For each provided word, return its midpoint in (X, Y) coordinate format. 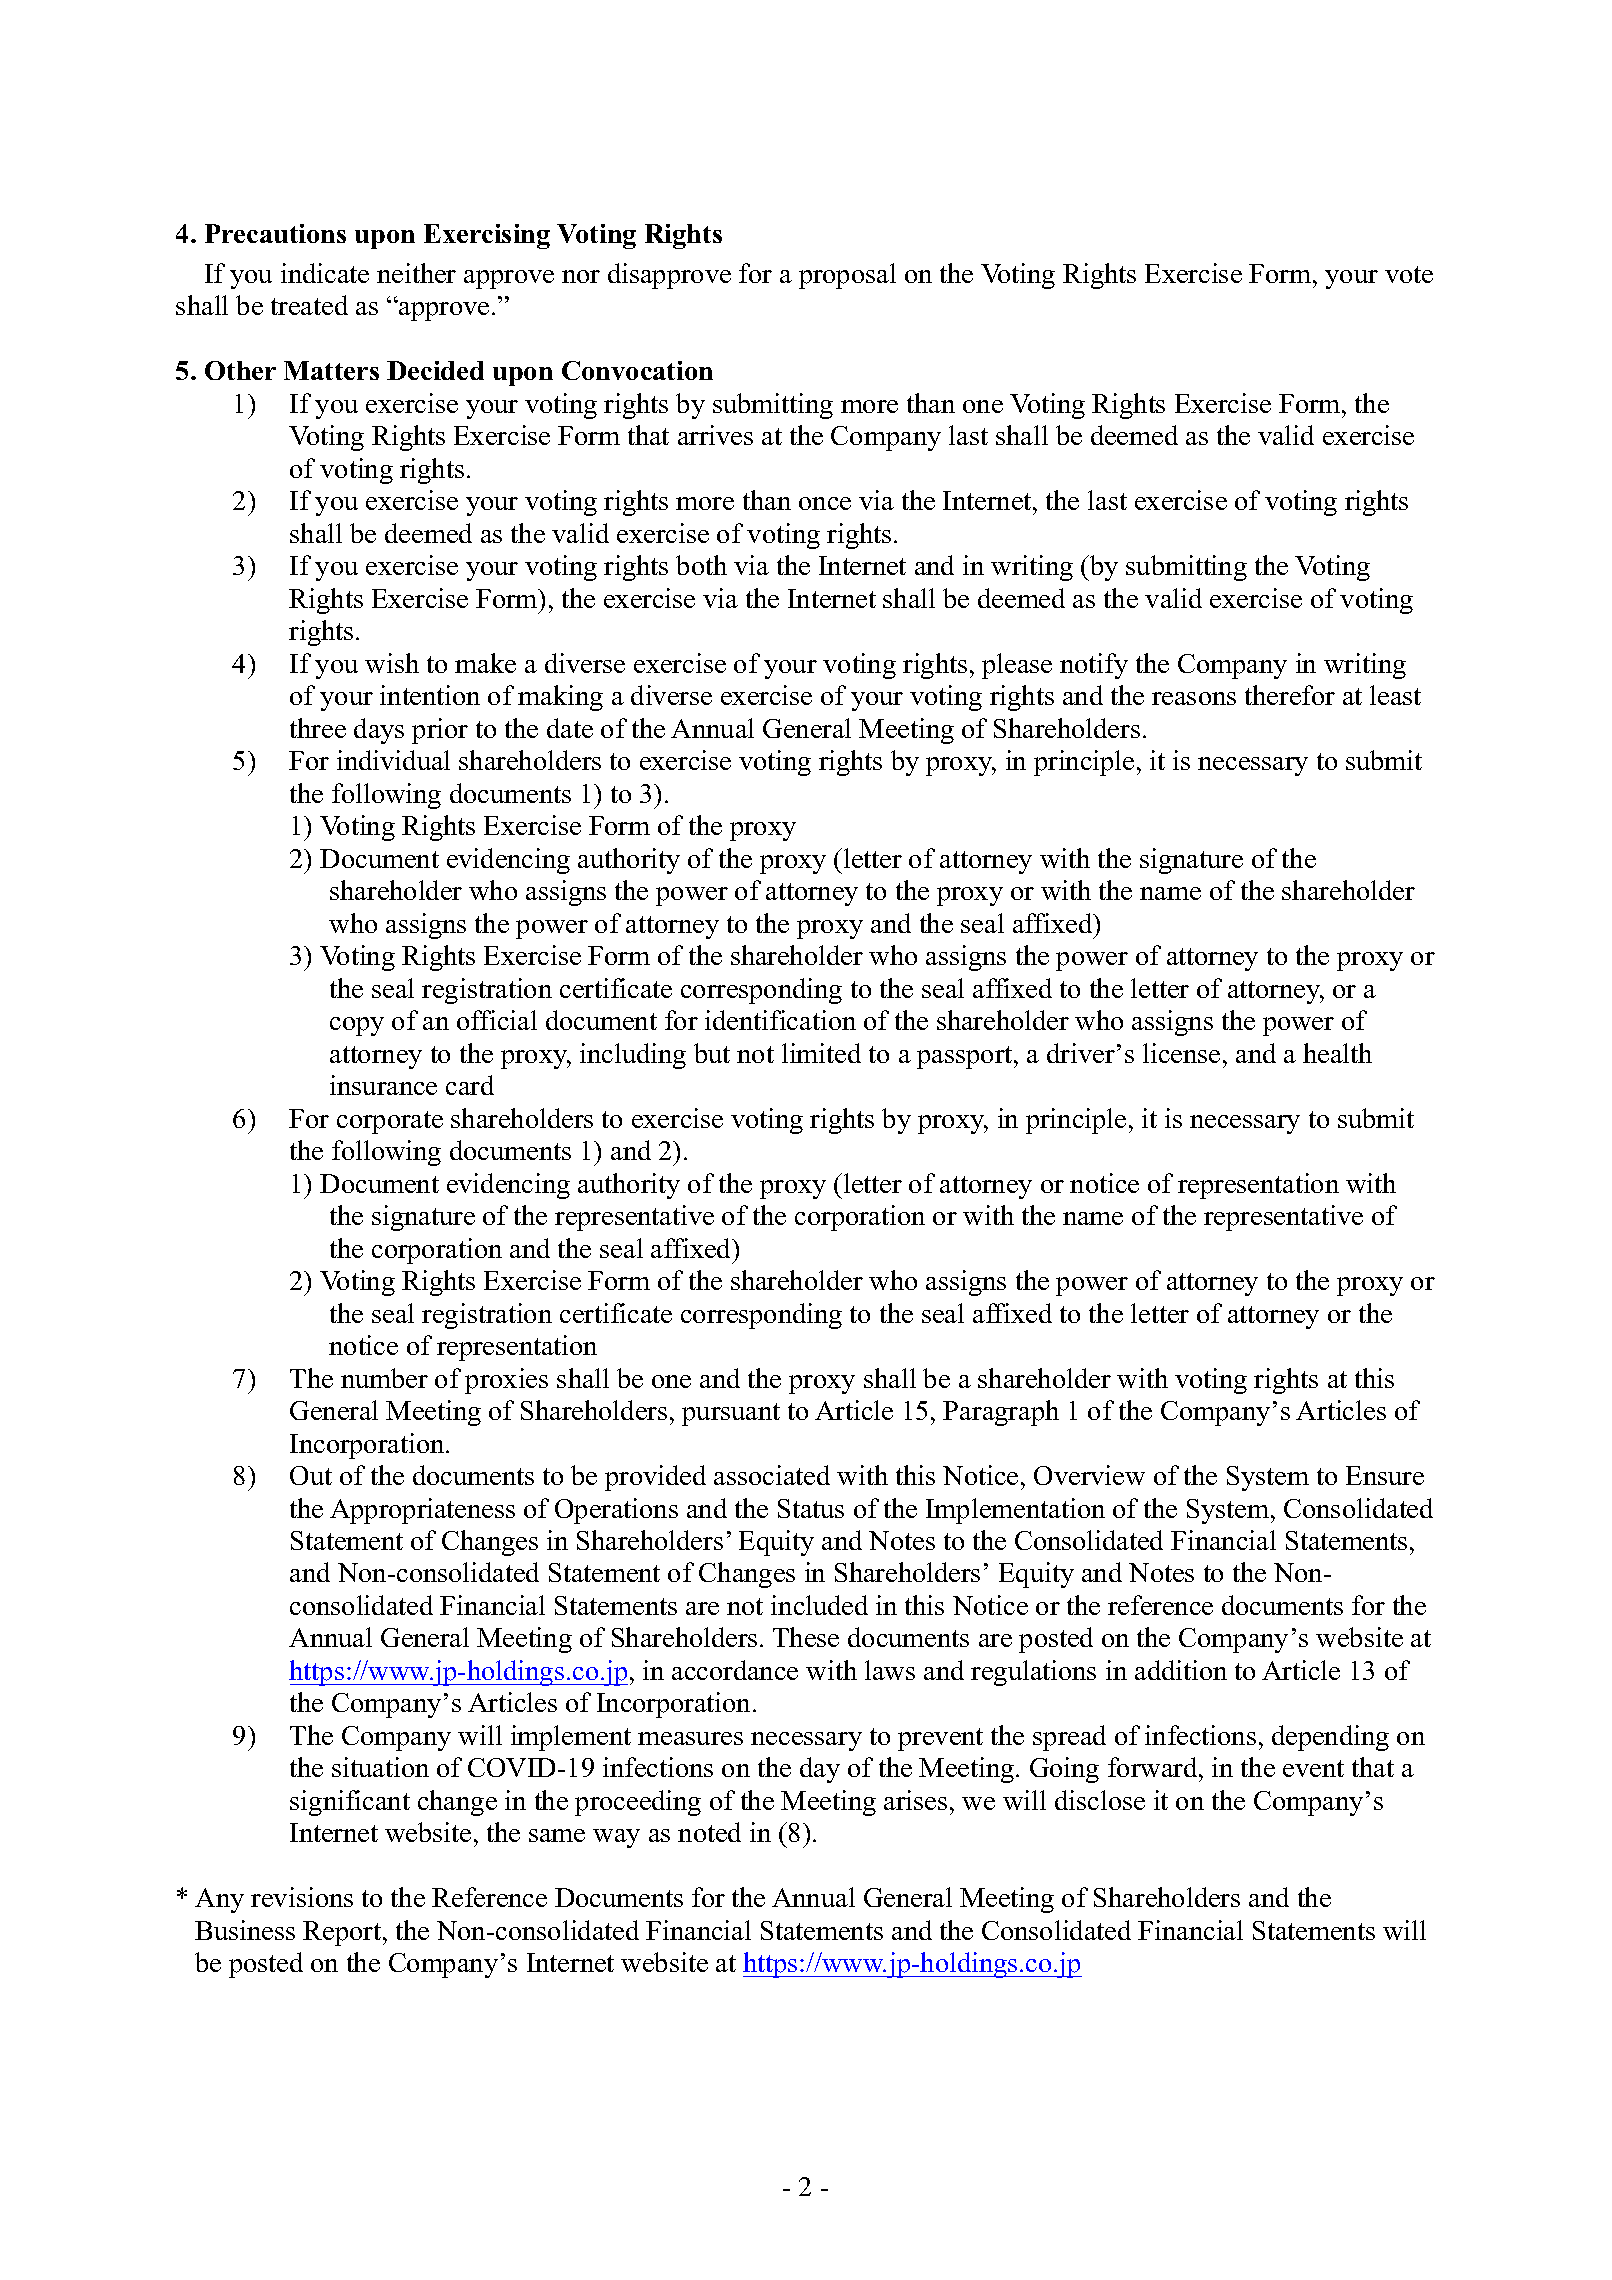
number (384, 1378)
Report (343, 1933)
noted (709, 1832)
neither (416, 273)
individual (393, 760)
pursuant (731, 1414)
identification (780, 1020)
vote (1409, 274)
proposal (847, 276)
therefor (1290, 695)
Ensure (1385, 1475)
